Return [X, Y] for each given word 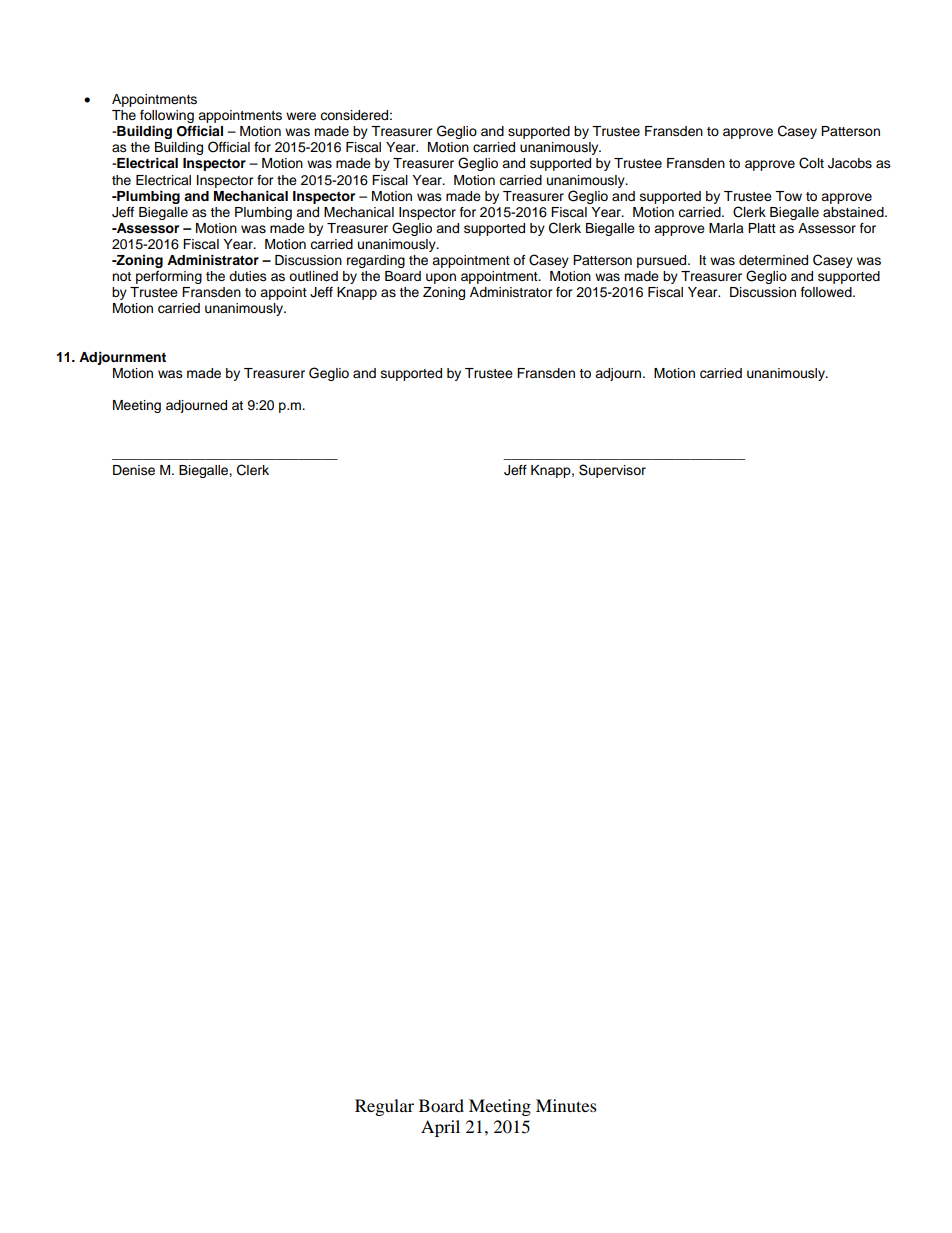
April [440, 1128]
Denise [134, 470]
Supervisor [612, 471]
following [167, 116]
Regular [384, 1107]
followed [827, 292]
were [301, 116]
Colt [811, 163]
